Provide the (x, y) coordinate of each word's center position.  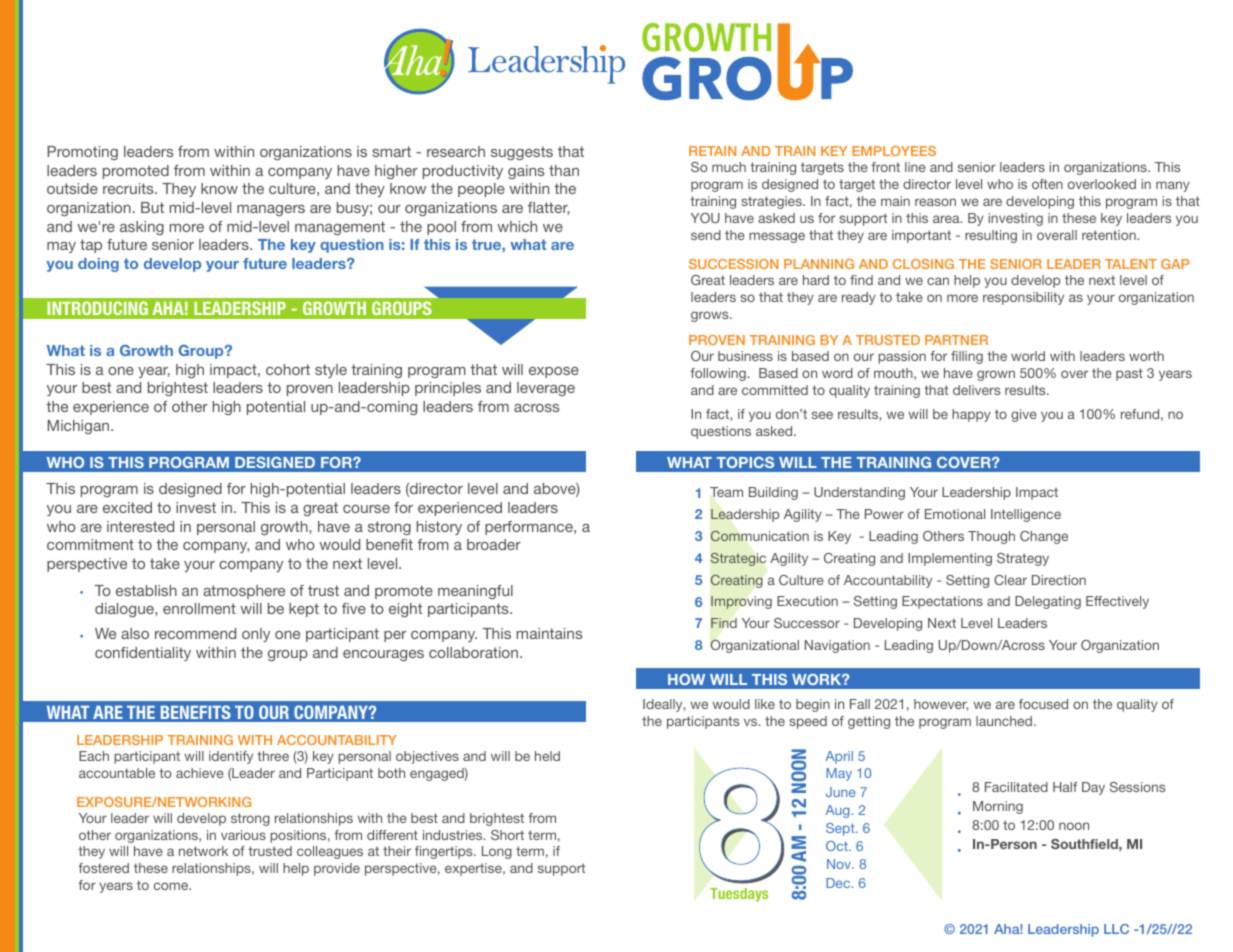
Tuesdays (739, 895)
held (547, 756)
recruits (129, 188)
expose (554, 372)
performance (530, 528)
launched (1005, 721)
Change (1044, 537)
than (564, 170)
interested (140, 526)
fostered (104, 868)
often (1047, 184)
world (1028, 356)
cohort (288, 369)
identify (231, 757)
